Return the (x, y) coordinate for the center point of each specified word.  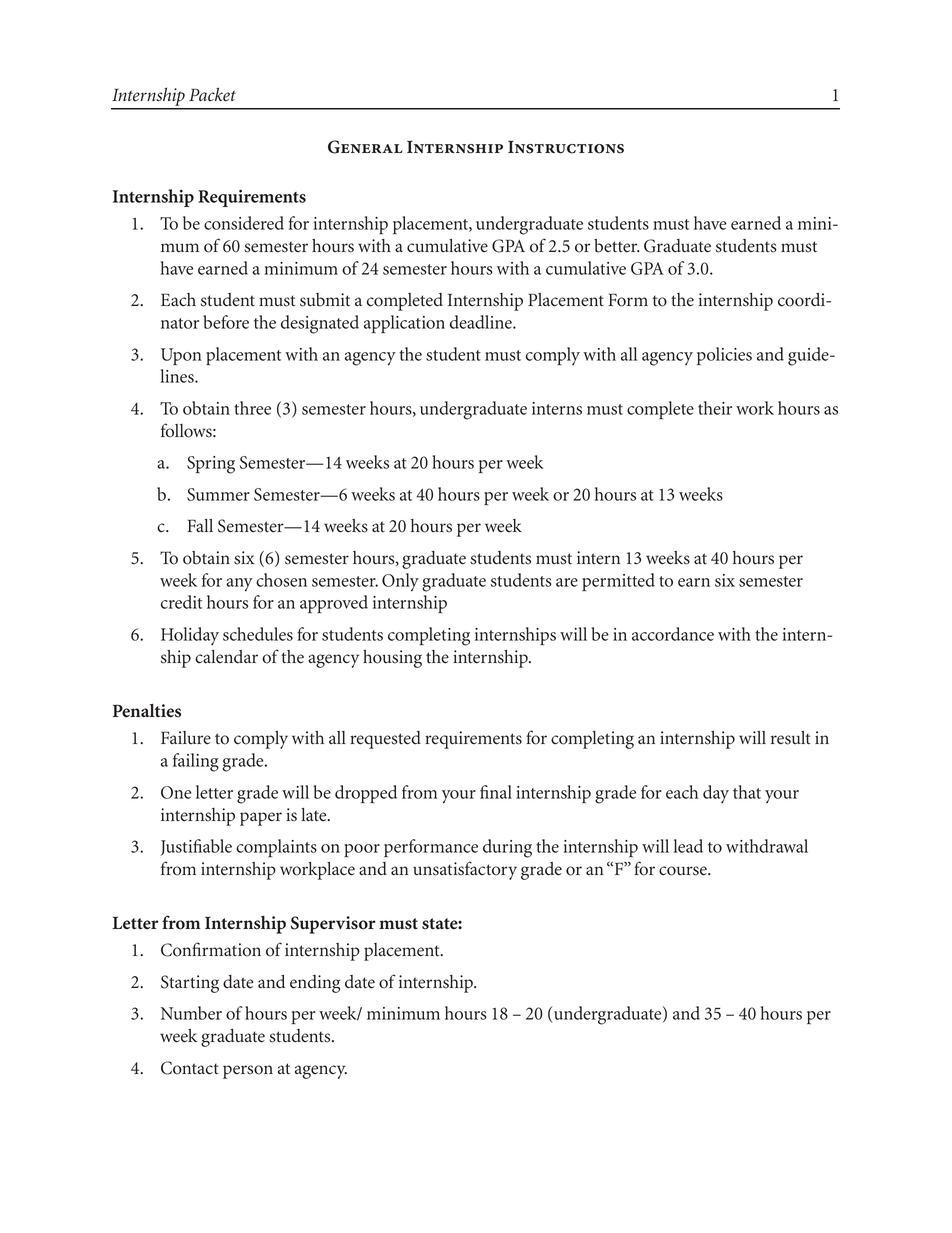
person (248, 1072)
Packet (212, 94)
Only (400, 582)
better (617, 246)
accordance (673, 634)
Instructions (566, 147)
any (239, 585)
